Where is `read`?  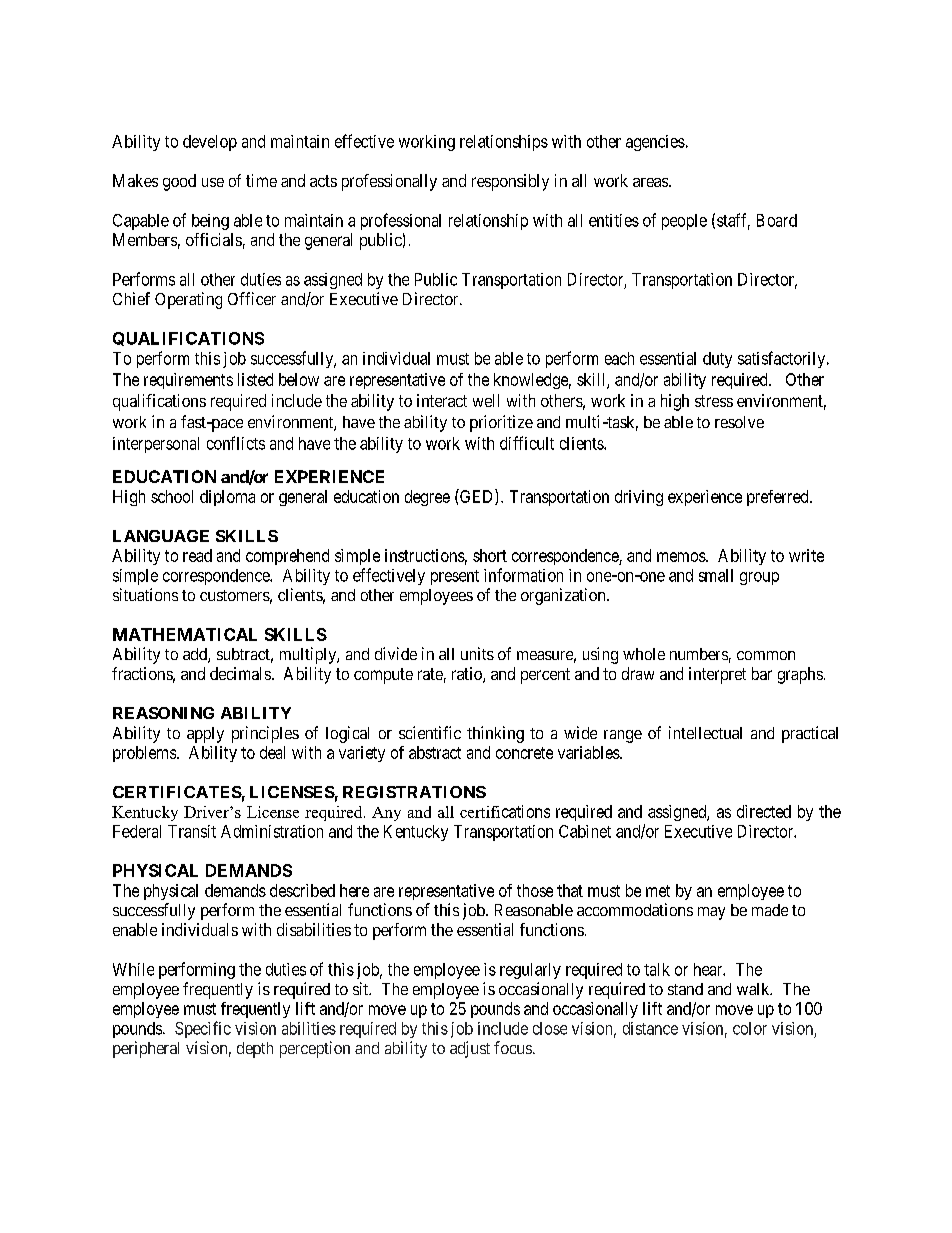
read is located at coordinates (197, 555).
